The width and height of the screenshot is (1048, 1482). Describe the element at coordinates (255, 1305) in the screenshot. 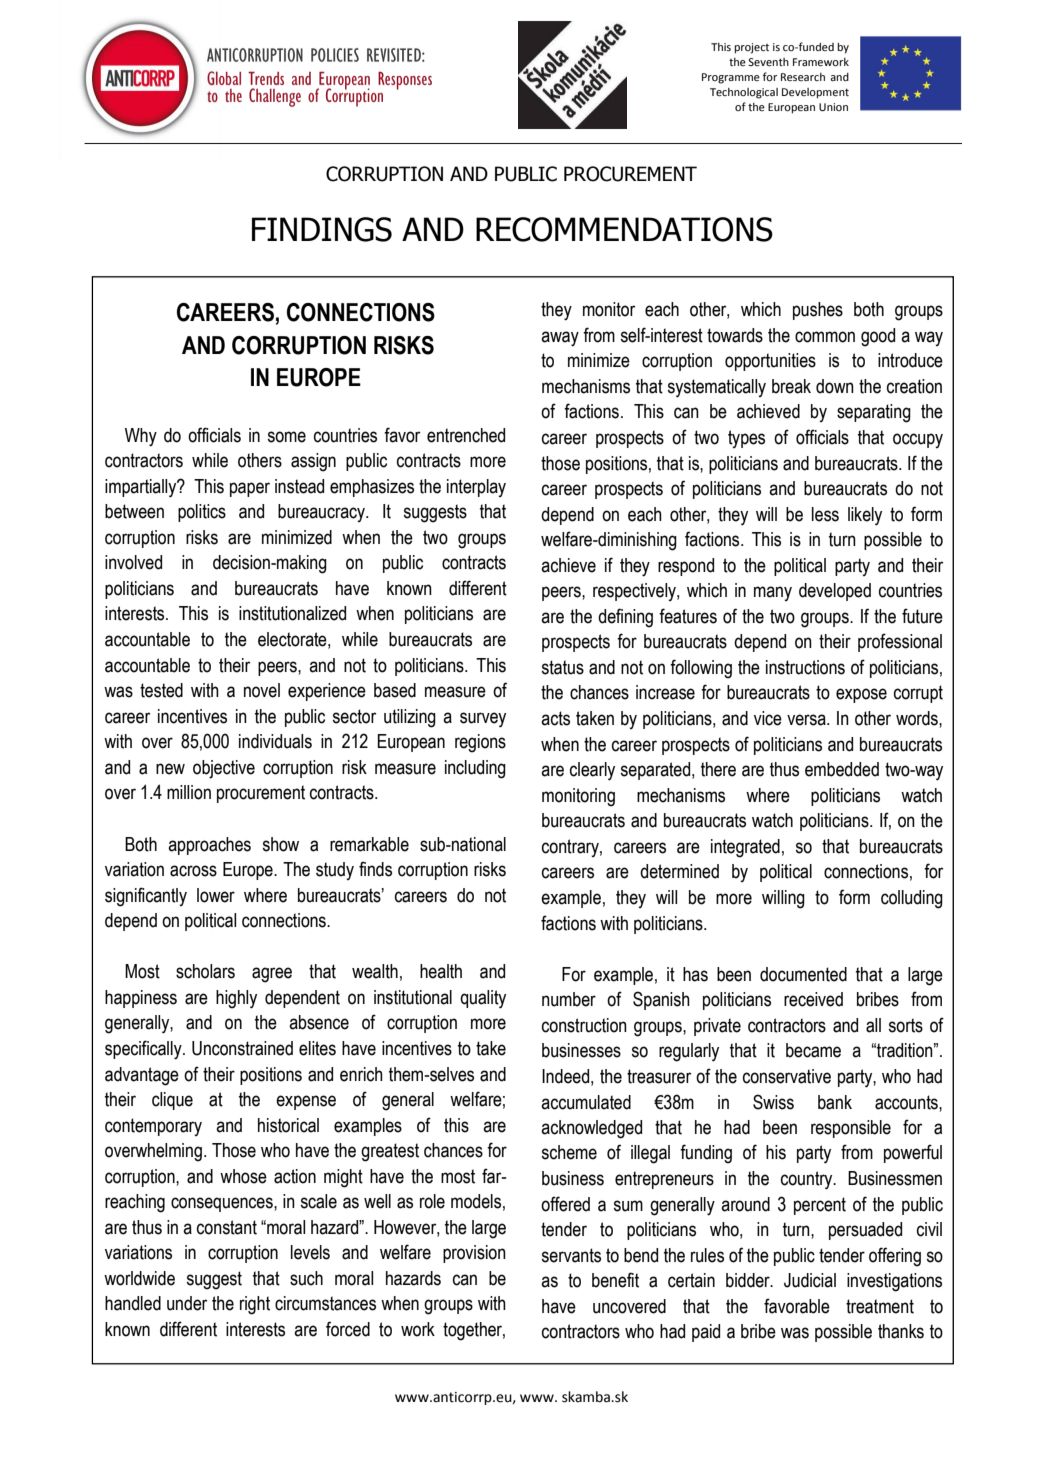

I see `right` at that location.
